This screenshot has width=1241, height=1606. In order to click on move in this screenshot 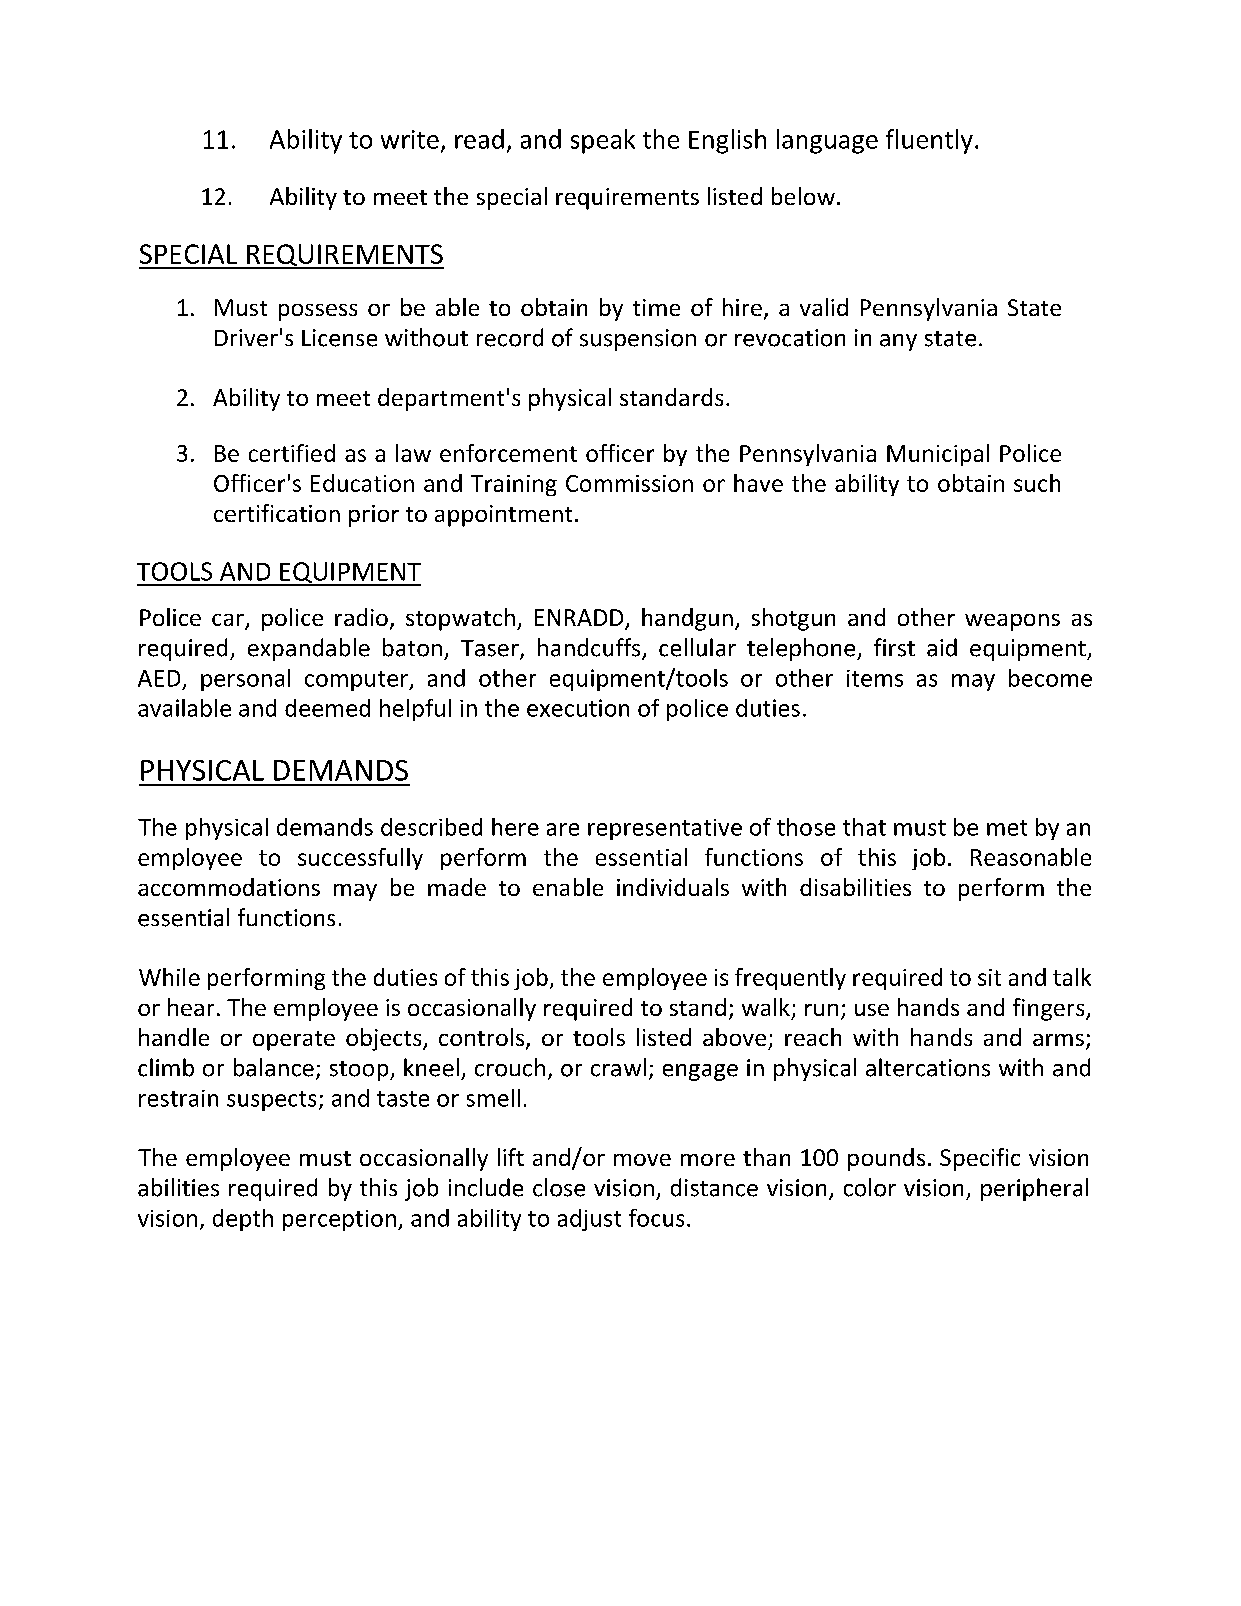, I will do `click(642, 1160)`.
